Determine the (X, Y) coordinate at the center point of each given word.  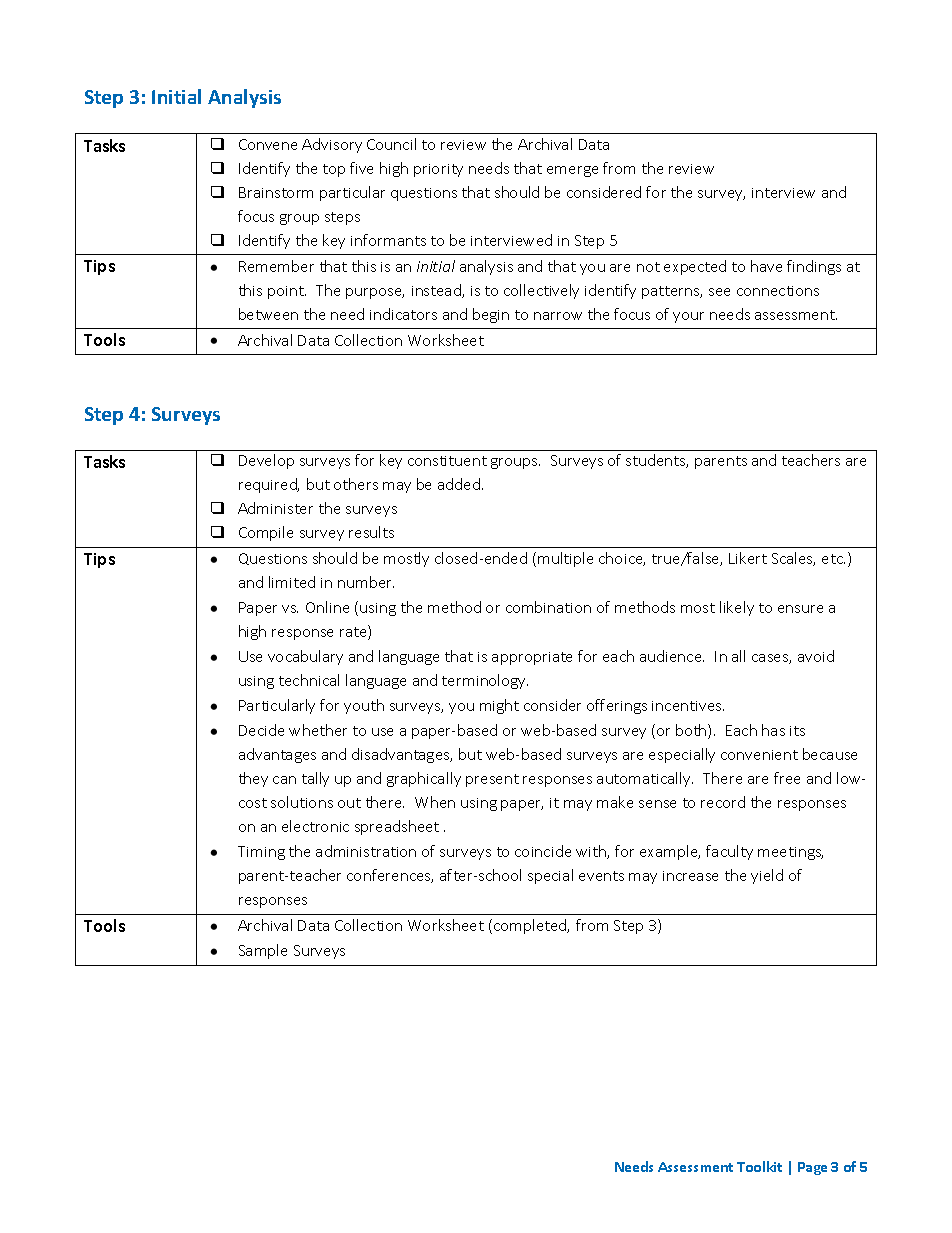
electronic (315, 826)
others (356, 484)
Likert (748, 558)
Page (812, 1168)
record (723, 802)
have (766, 266)
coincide (543, 851)
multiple (565, 559)
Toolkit (759, 1166)
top (334, 170)
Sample (263, 951)
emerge (572, 171)
